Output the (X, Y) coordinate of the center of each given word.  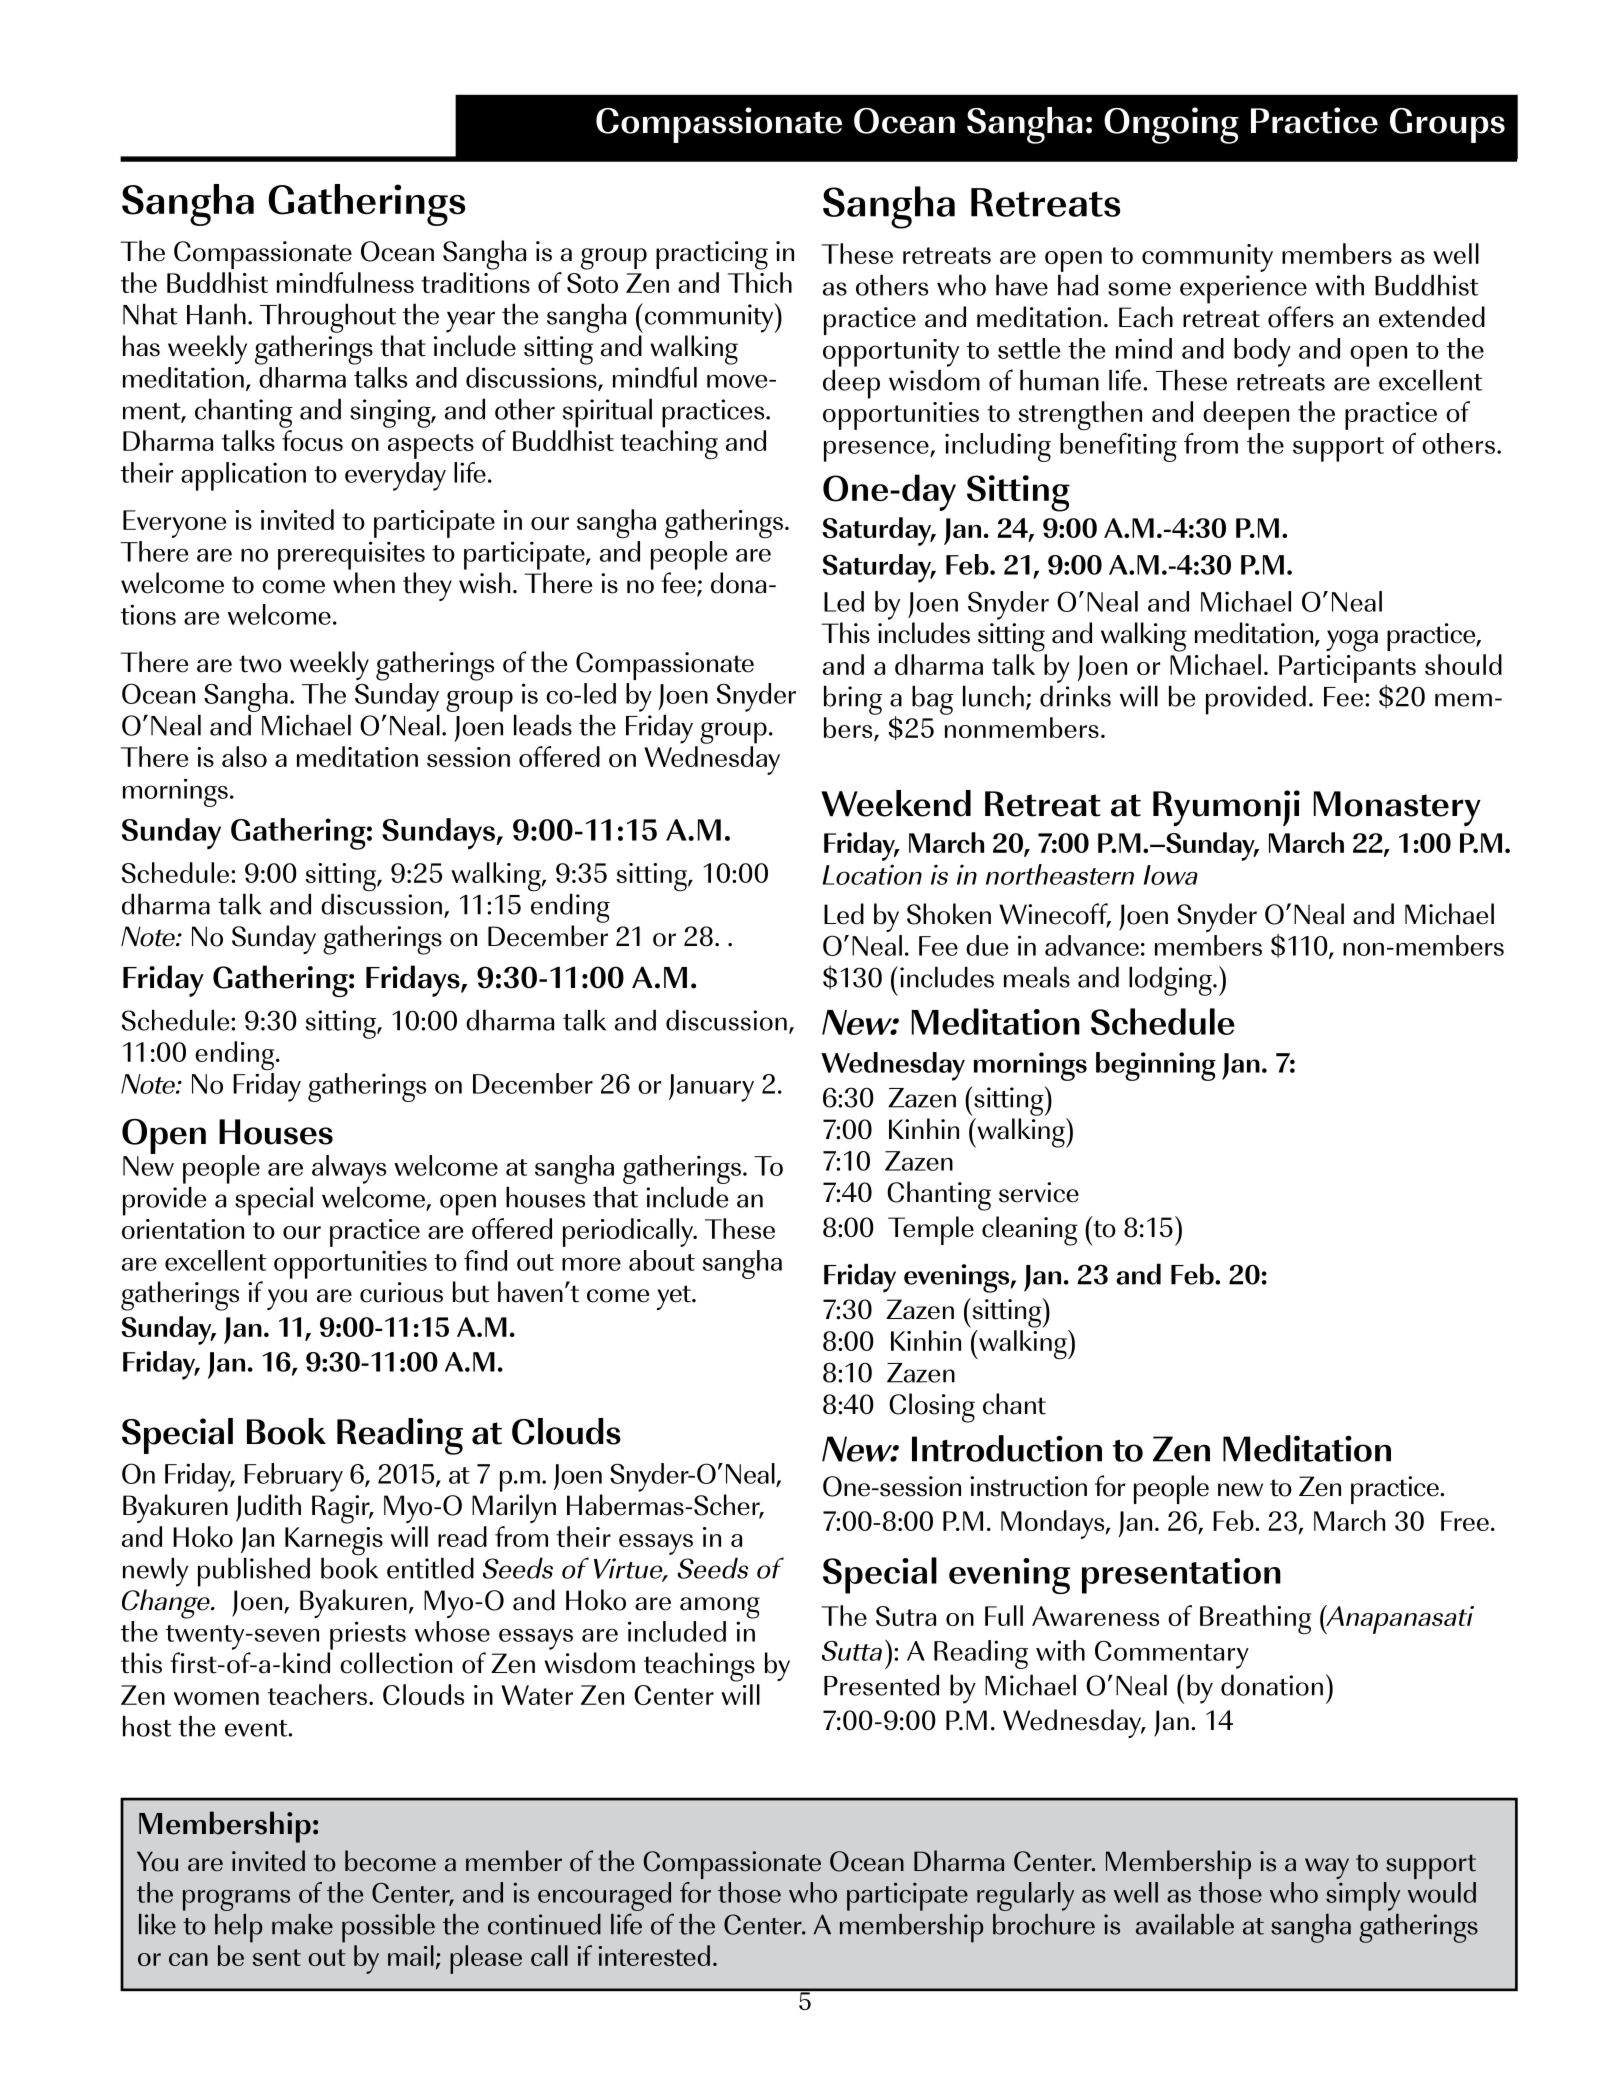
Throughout (328, 318)
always (349, 1169)
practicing (712, 255)
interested (654, 1955)
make (302, 1924)
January (711, 1088)
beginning (1156, 1066)
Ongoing (1171, 125)
